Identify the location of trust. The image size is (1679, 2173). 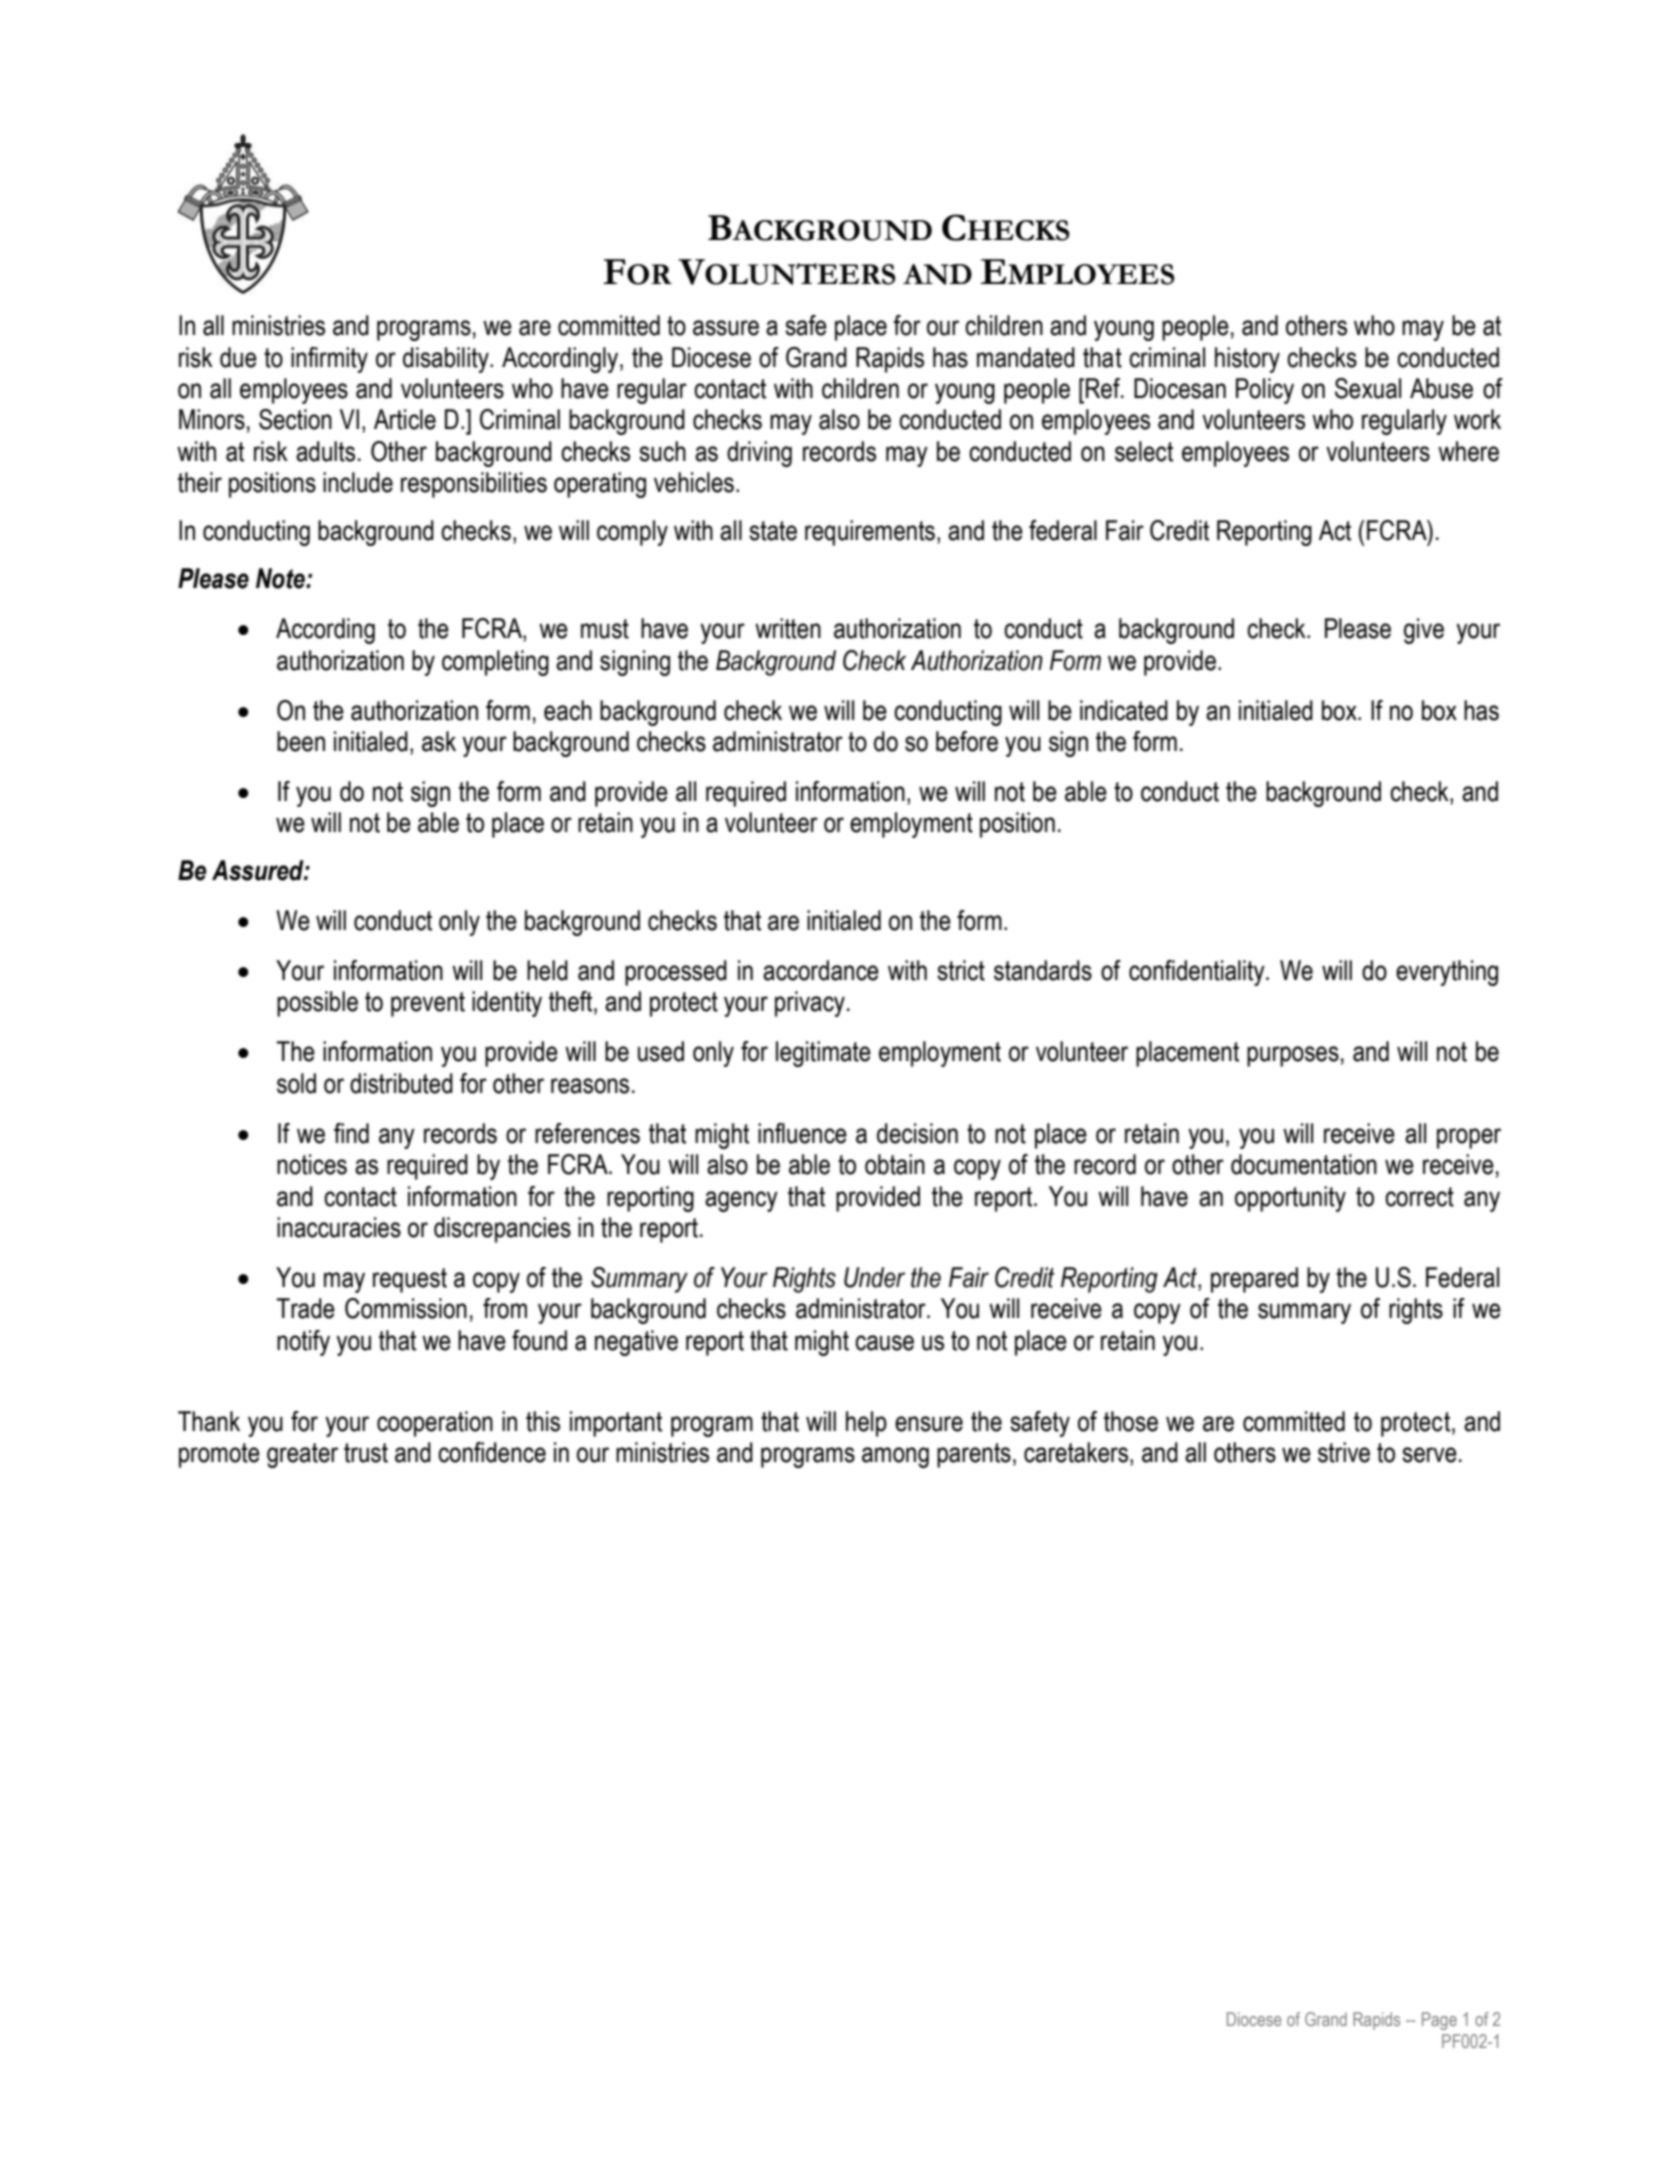
(366, 1453).
